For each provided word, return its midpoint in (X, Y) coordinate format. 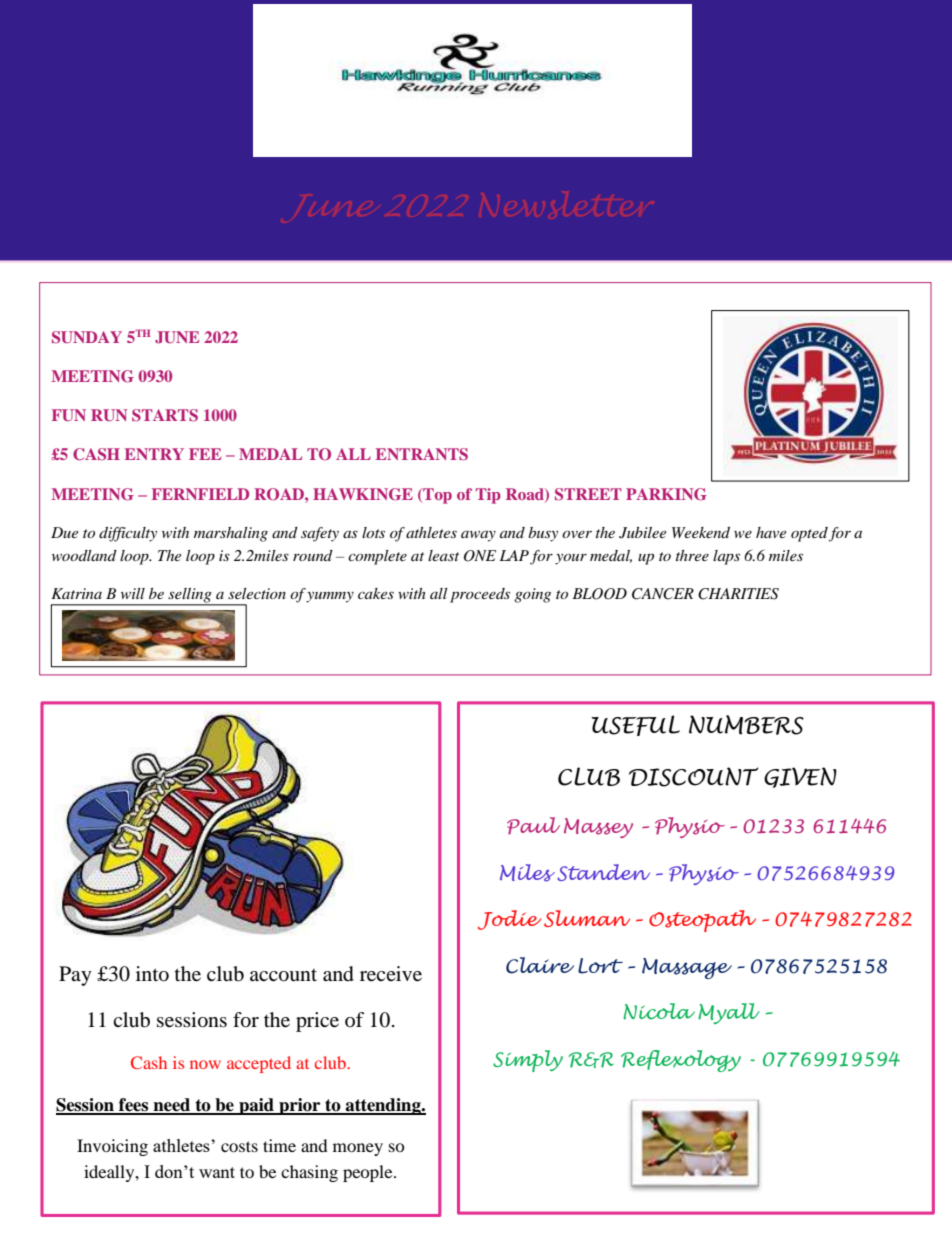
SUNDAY (87, 337)
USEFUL (636, 725)
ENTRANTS (422, 454)
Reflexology (681, 1061)
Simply (528, 1061)
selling (190, 596)
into (152, 974)
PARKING (666, 494)
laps (726, 557)
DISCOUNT (694, 777)
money (358, 1149)
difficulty (128, 534)
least (443, 555)
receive (391, 974)
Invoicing (112, 1147)
